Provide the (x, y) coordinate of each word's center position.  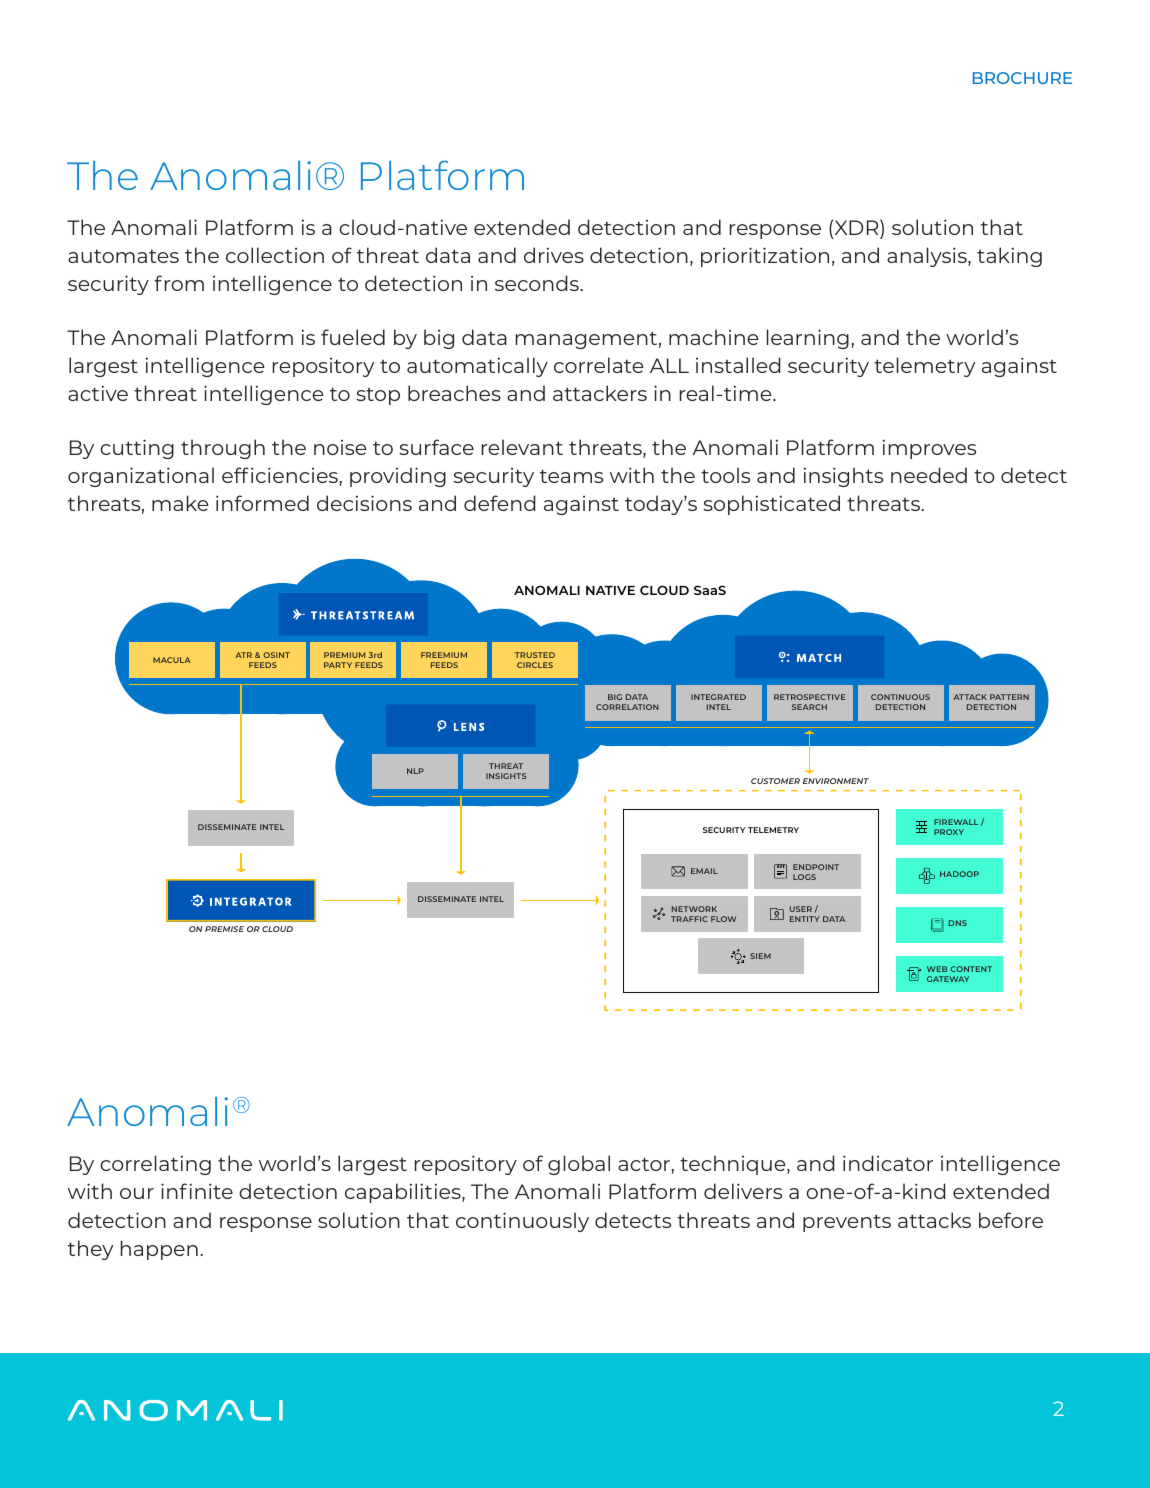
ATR (243, 655)
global (579, 1165)
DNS (958, 923)
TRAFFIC (689, 919)
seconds (538, 283)
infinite (197, 1191)
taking (1009, 257)
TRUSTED (535, 655)
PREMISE (224, 929)
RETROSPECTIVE (809, 697)
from (179, 283)
